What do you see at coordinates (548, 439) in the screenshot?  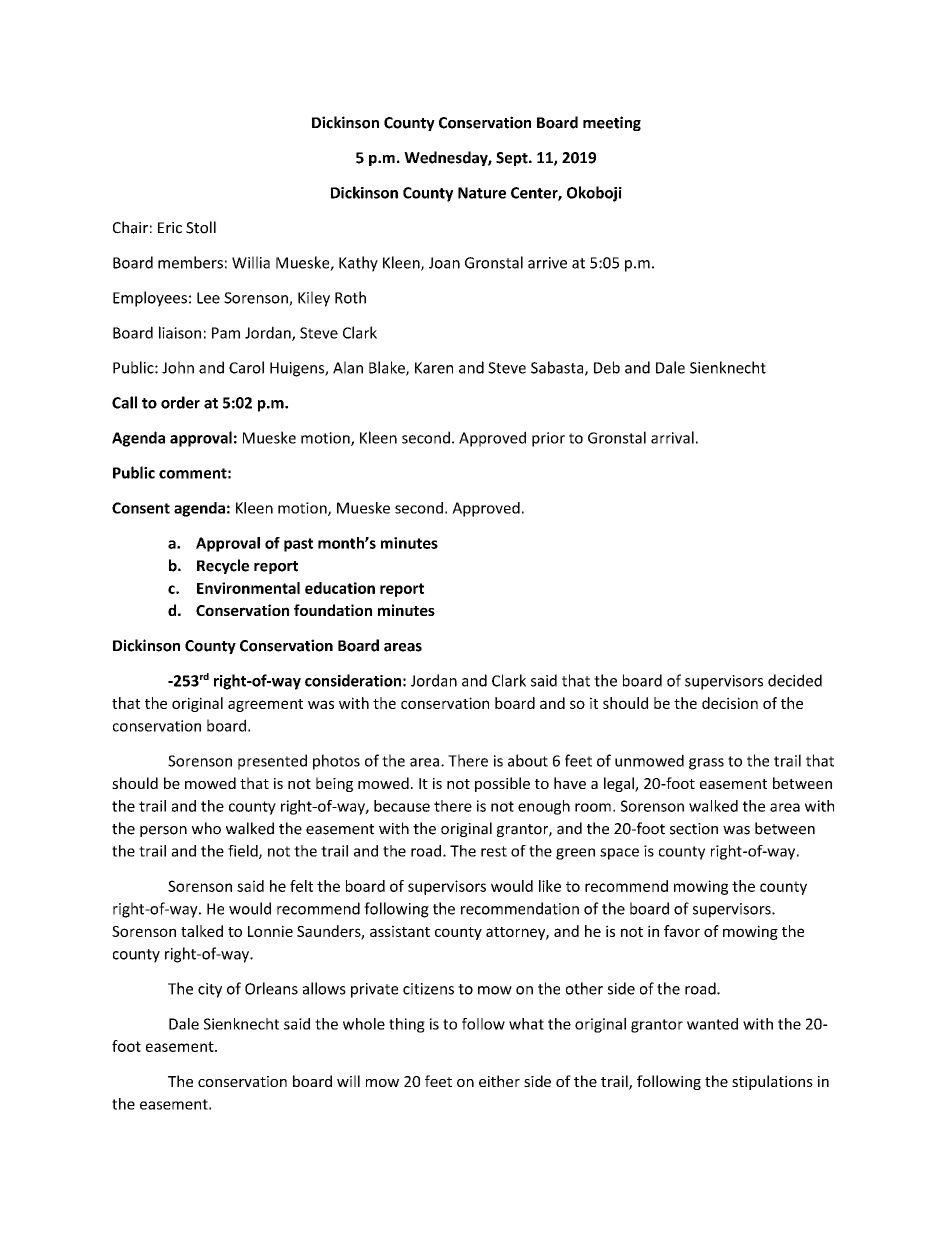 I see `prior` at bounding box center [548, 439].
